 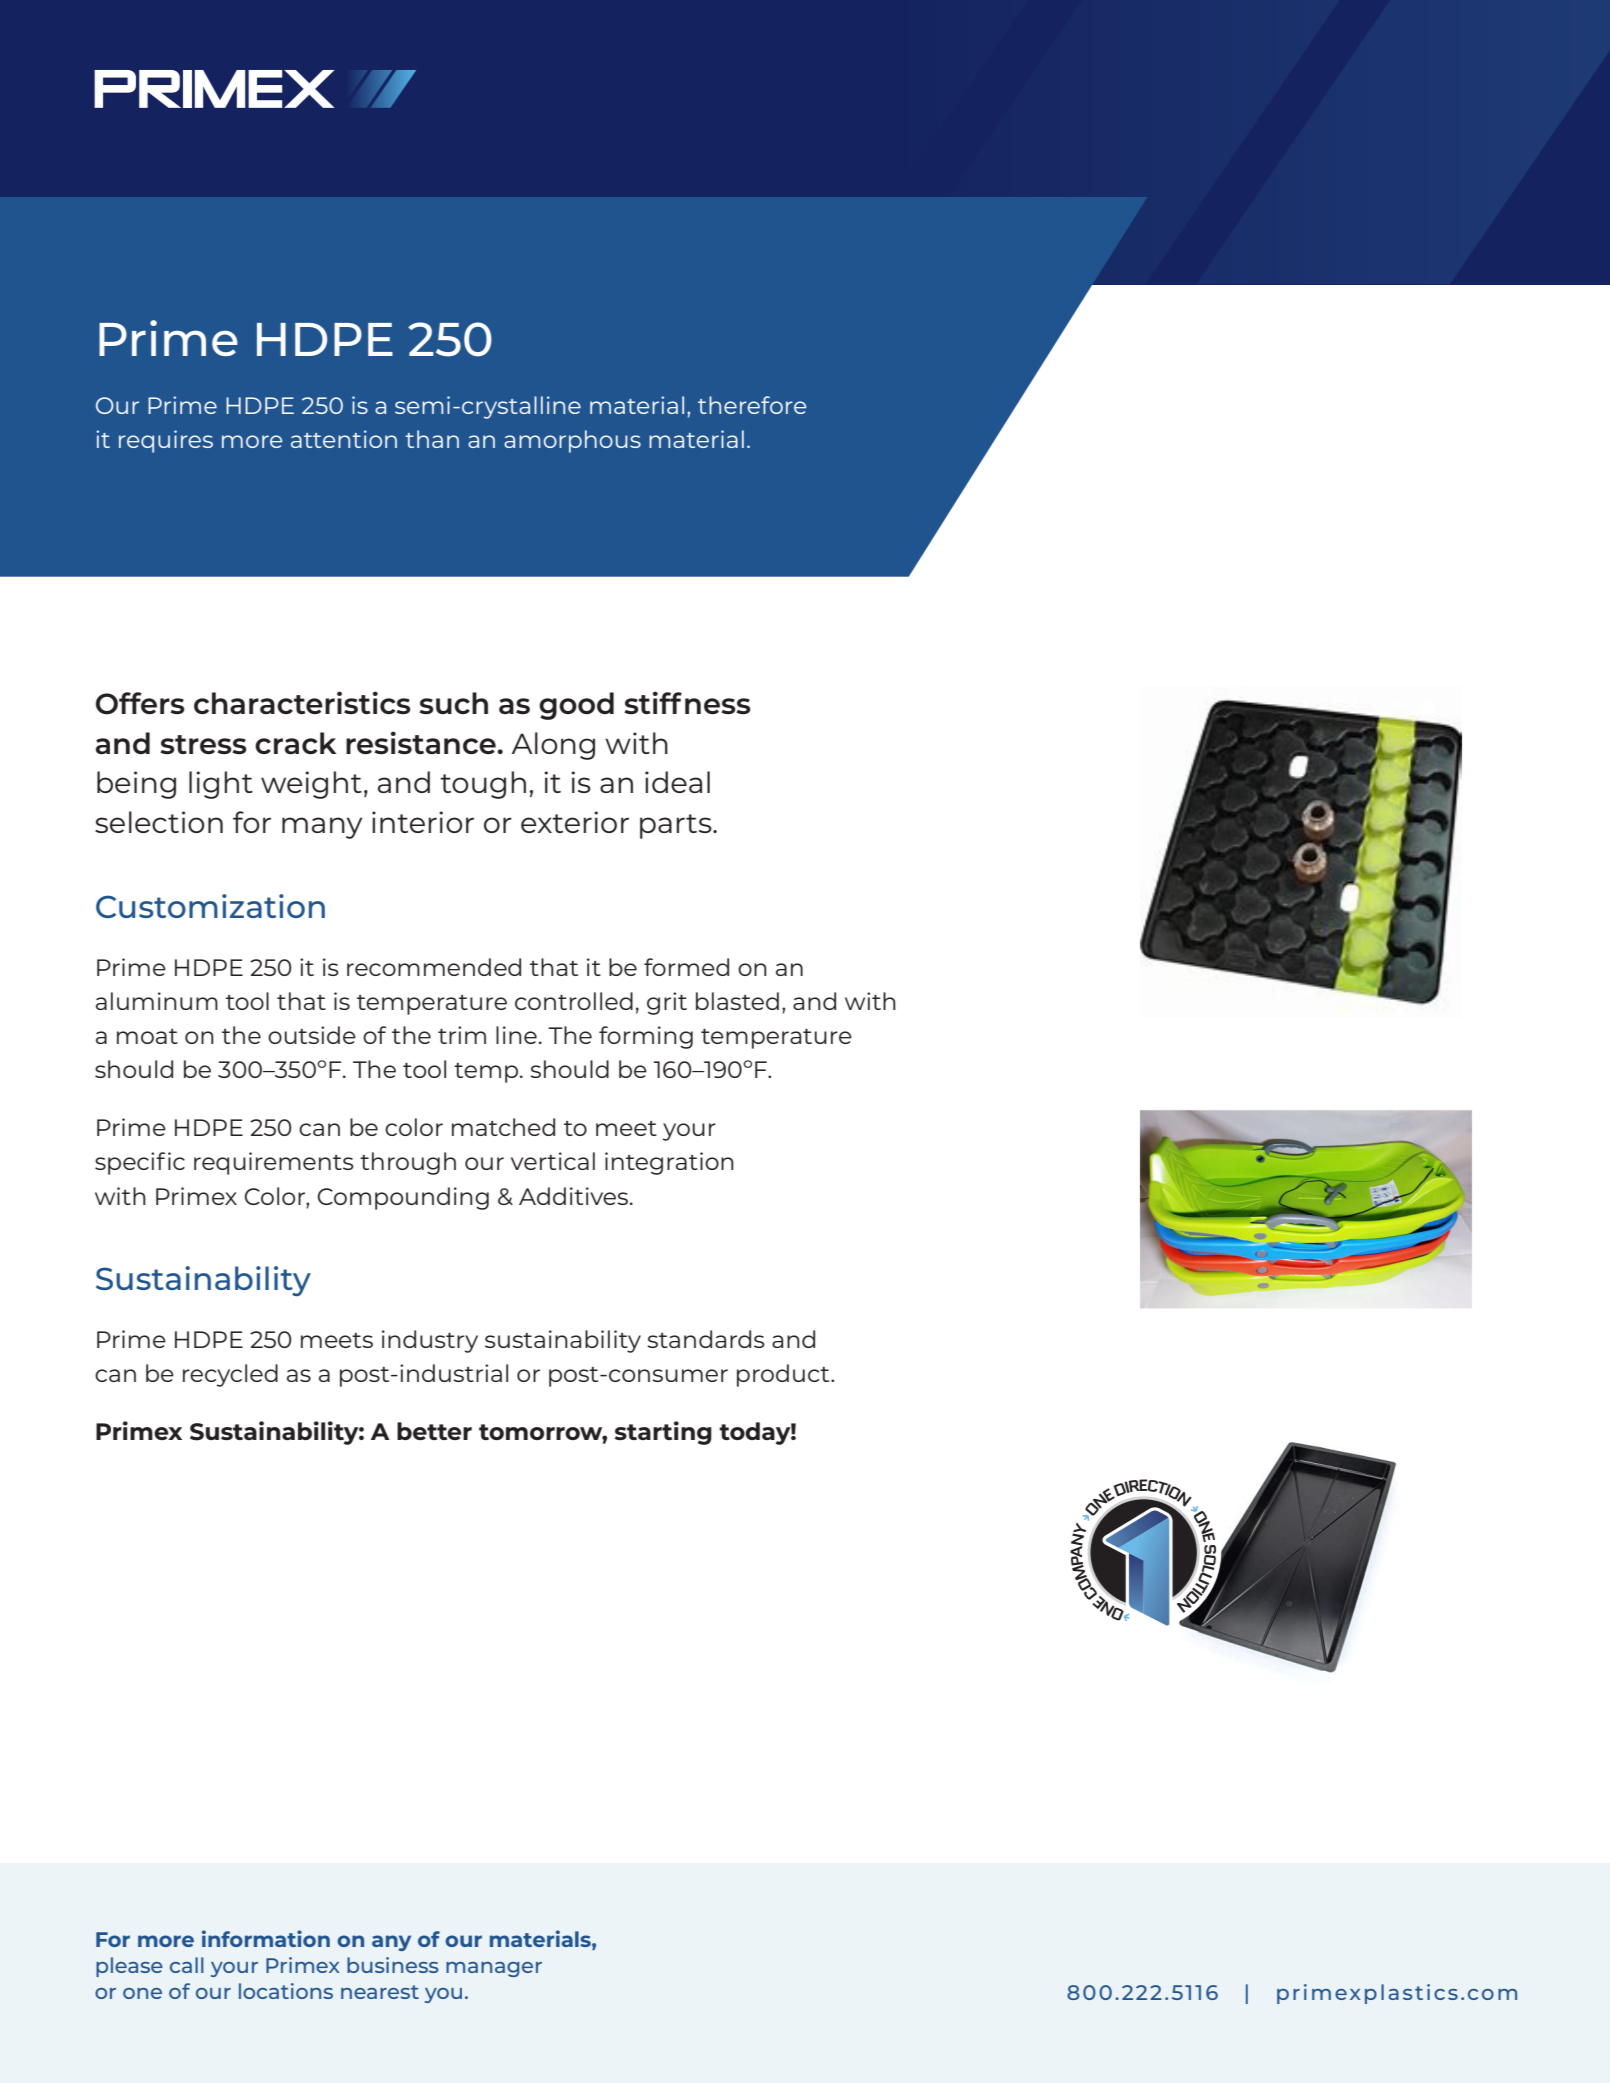 What do you see at coordinates (187, 1965) in the image?
I see `call` at bounding box center [187, 1965].
